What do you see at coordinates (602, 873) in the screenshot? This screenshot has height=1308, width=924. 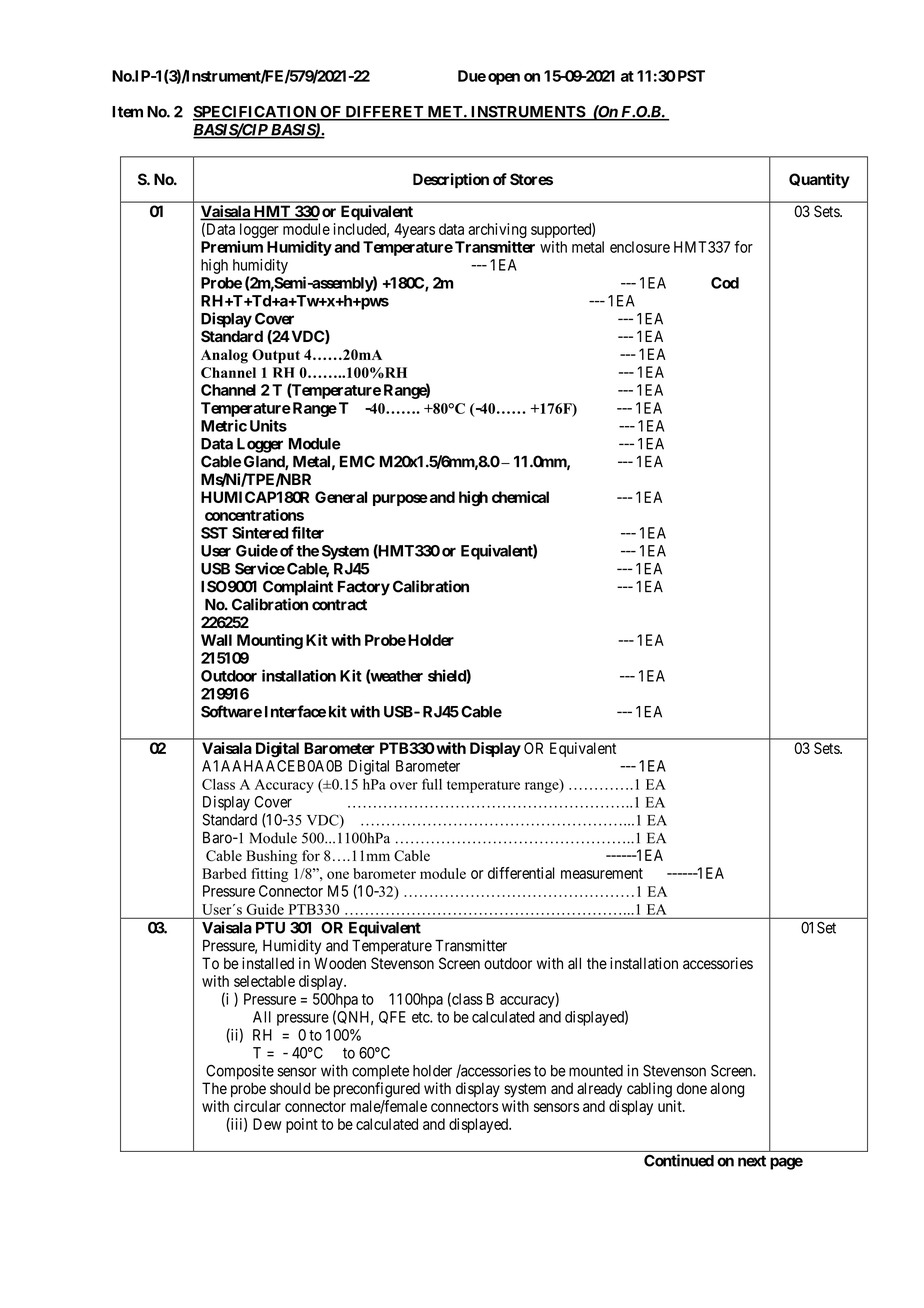 I see `measurement` at bounding box center [602, 873].
